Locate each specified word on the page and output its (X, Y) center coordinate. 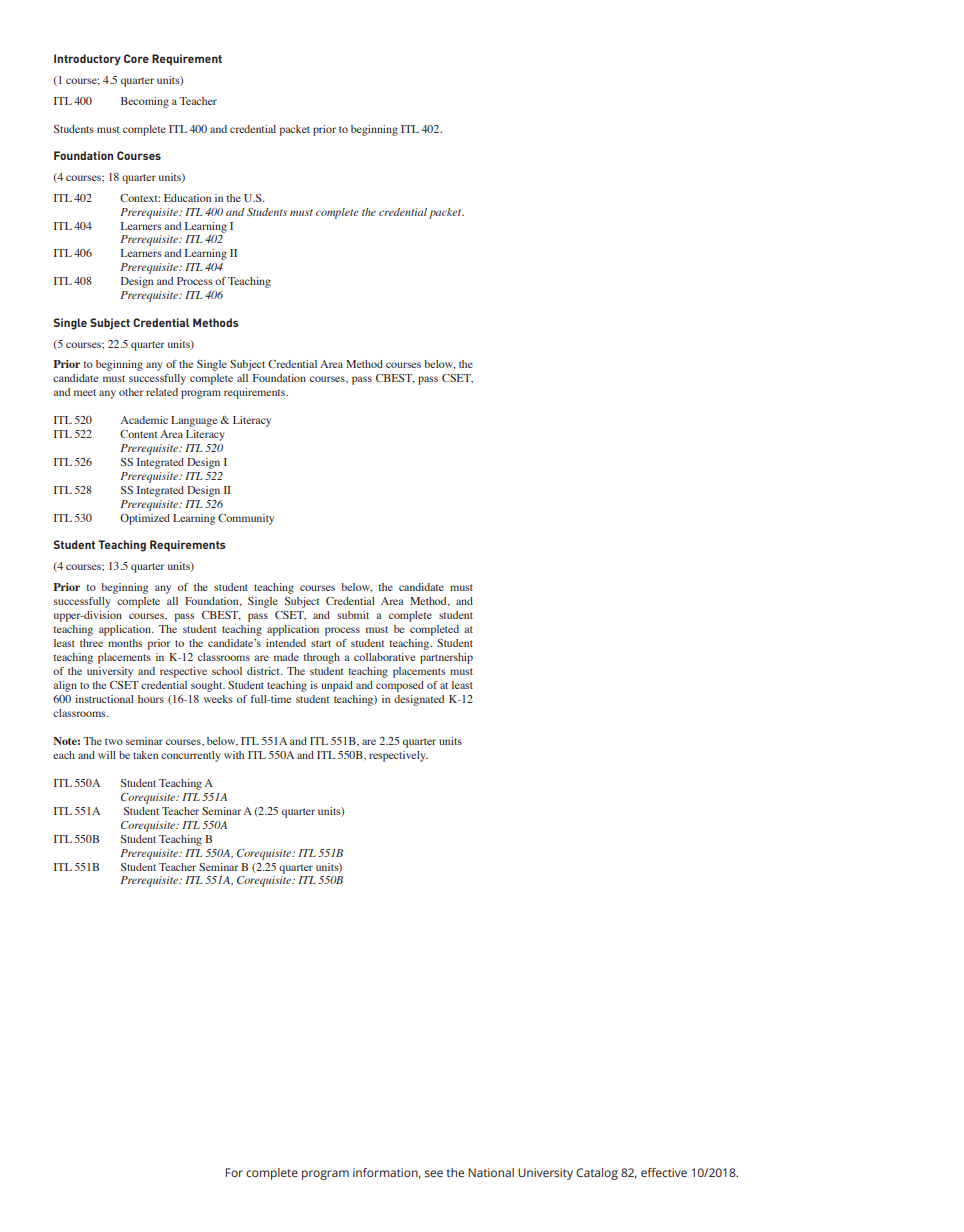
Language (194, 421)
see (434, 1173)
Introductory (87, 59)
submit (353, 615)
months (125, 643)
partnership (446, 658)
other (131, 392)
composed (400, 686)
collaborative (384, 657)
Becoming (145, 102)
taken (145, 755)
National (491, 1172)
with (234, 755)
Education (187, 198)
